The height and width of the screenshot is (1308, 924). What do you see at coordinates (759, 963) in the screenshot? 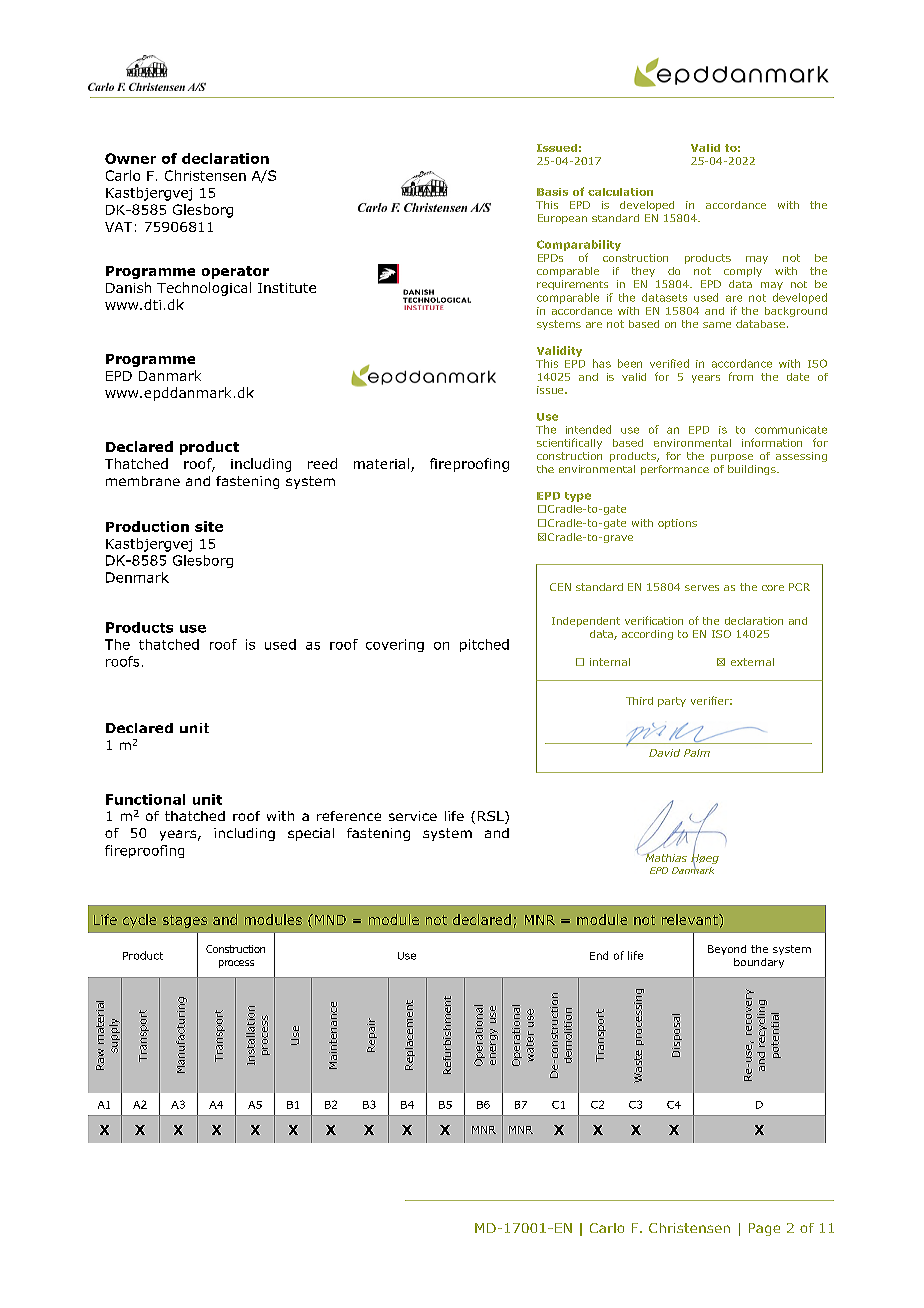
I see `boundary` at bounding box center [759, 963].
